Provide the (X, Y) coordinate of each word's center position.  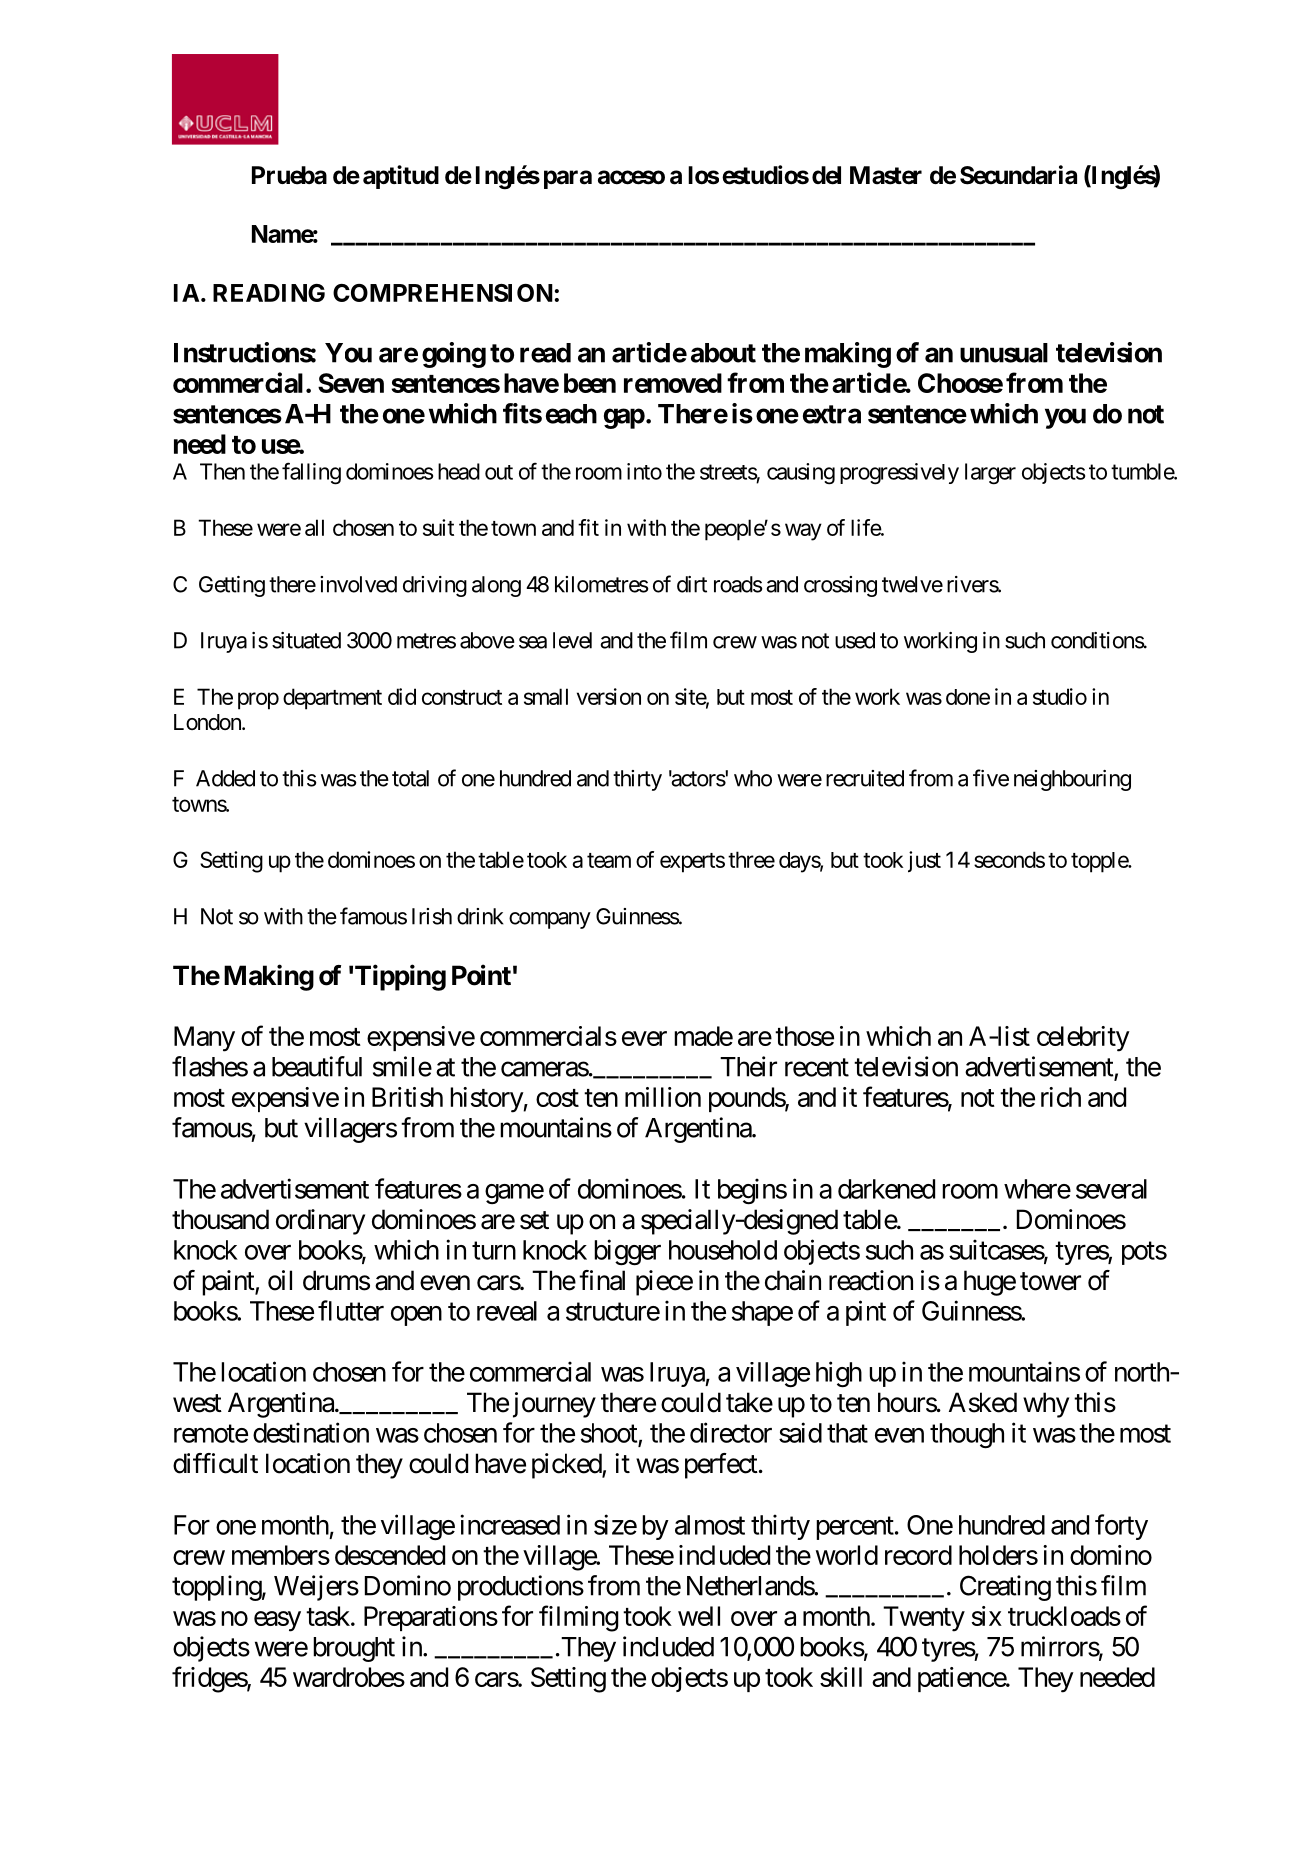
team (609, 860)
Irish (432, 916)
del (826, 175)
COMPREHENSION (443, 293)
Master (886, 175)
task (329, 1616)
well (699, 1616)
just (924, 862)
